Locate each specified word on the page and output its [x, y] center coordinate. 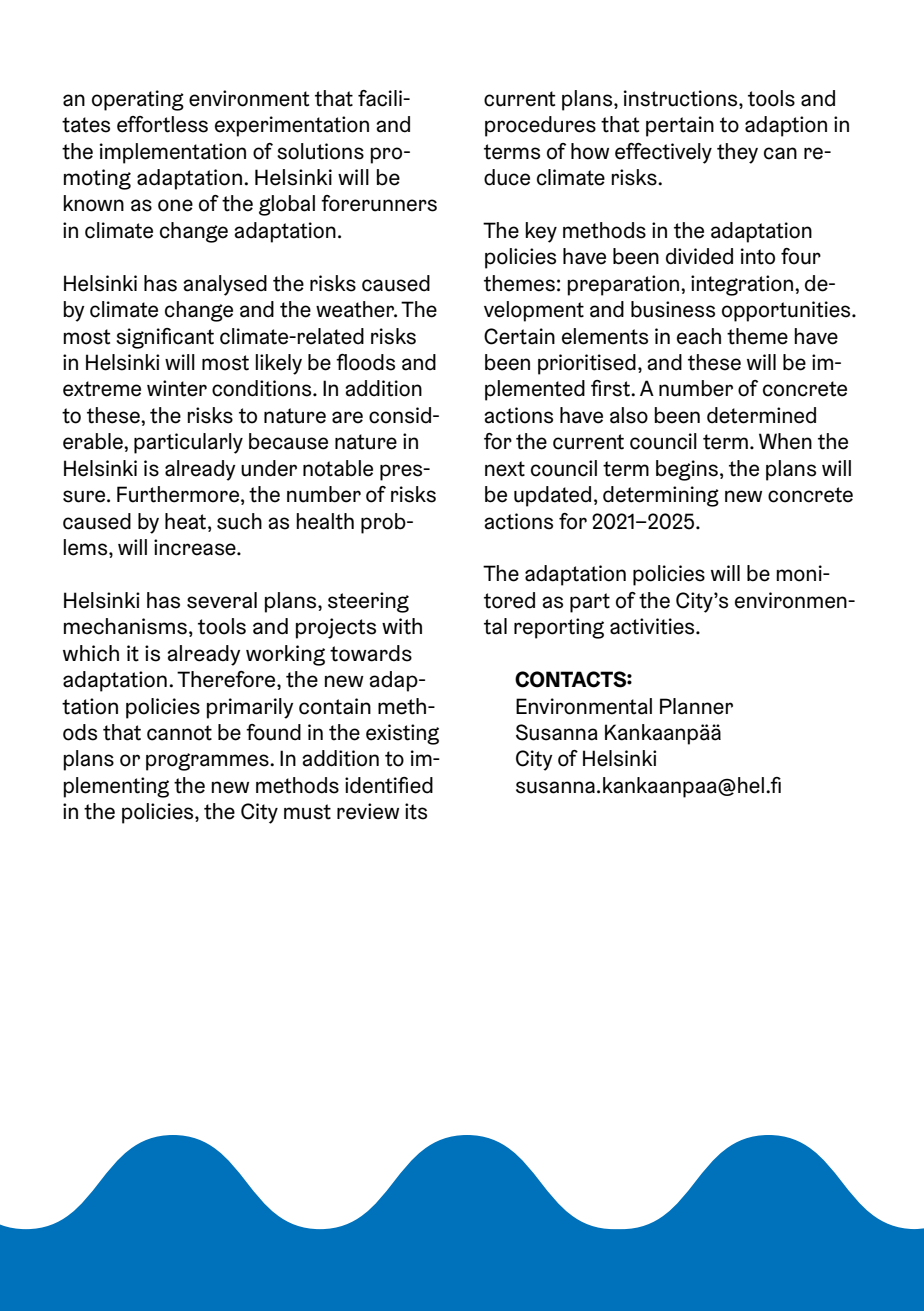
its [416, 811]
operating [138, 100]
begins [687, 470]
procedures [540, 126]
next [505, 469]
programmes [208, 762]
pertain [680, 126]
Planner [696, 706]
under [269, 468]
